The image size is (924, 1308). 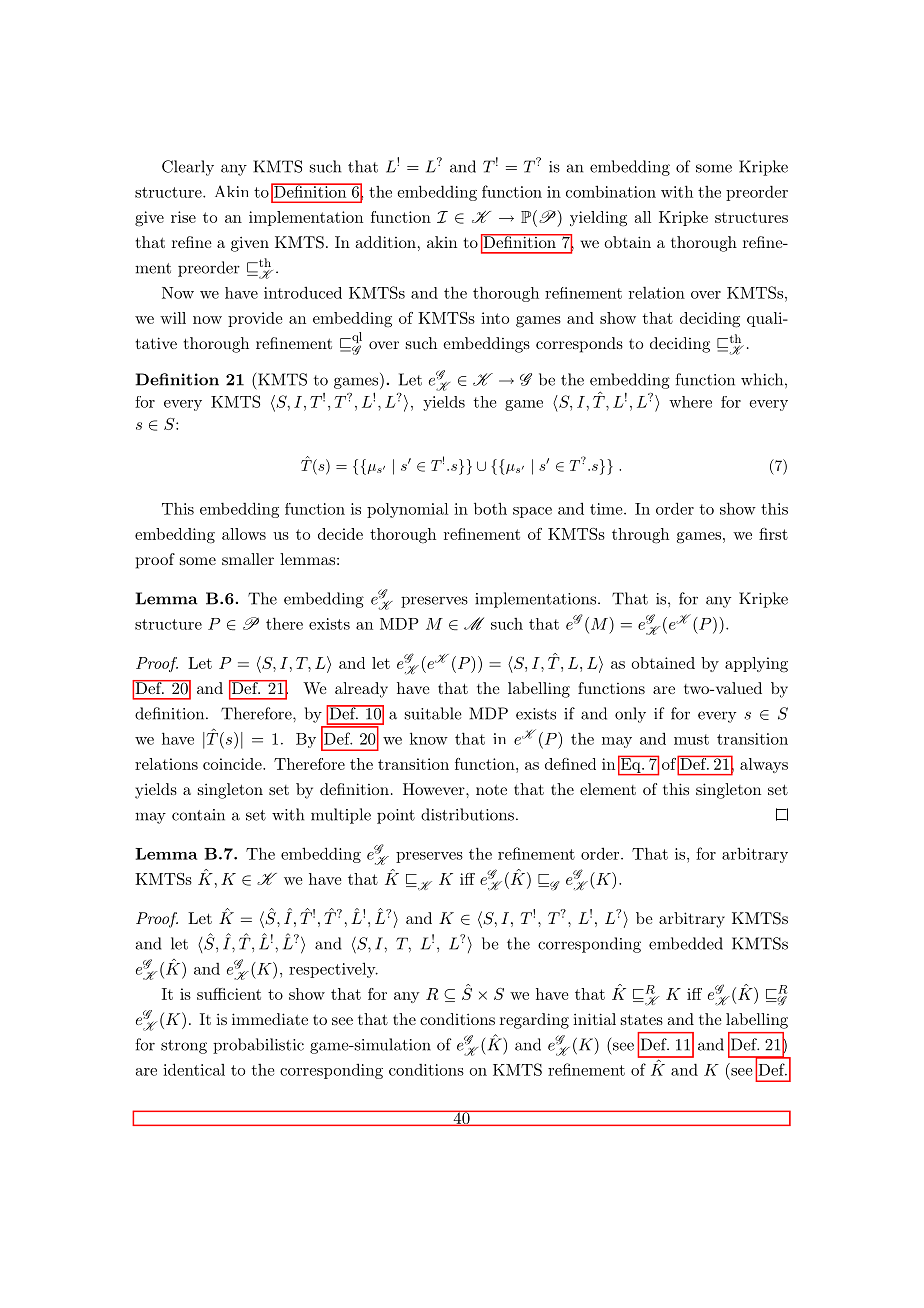 What do you see at coordinates (248, 559) in the screenshot?
I see `smaller` at bounding box center [248, 559].
